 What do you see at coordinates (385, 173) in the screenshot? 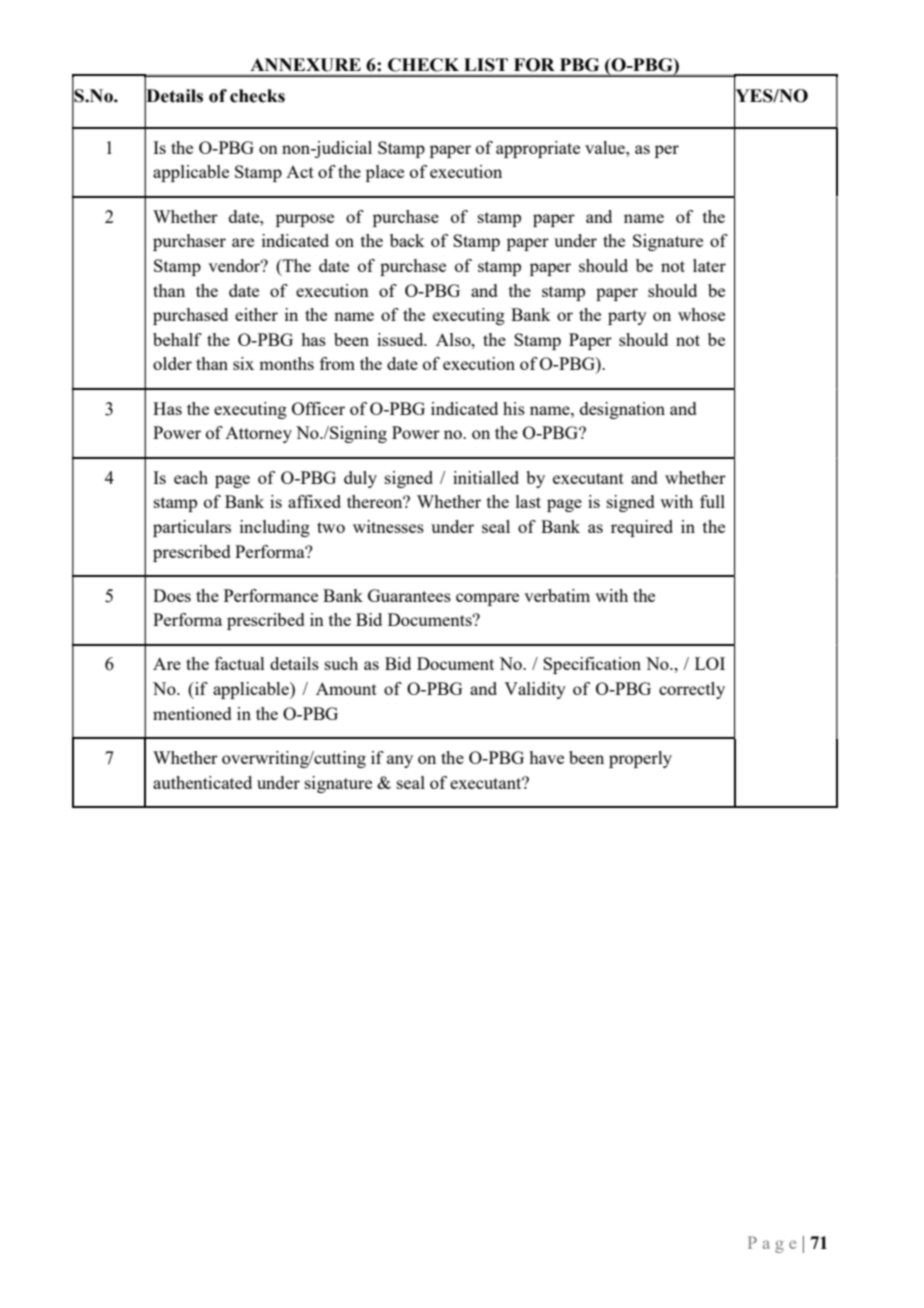
I see `place` at bounding box center [385, 173].
